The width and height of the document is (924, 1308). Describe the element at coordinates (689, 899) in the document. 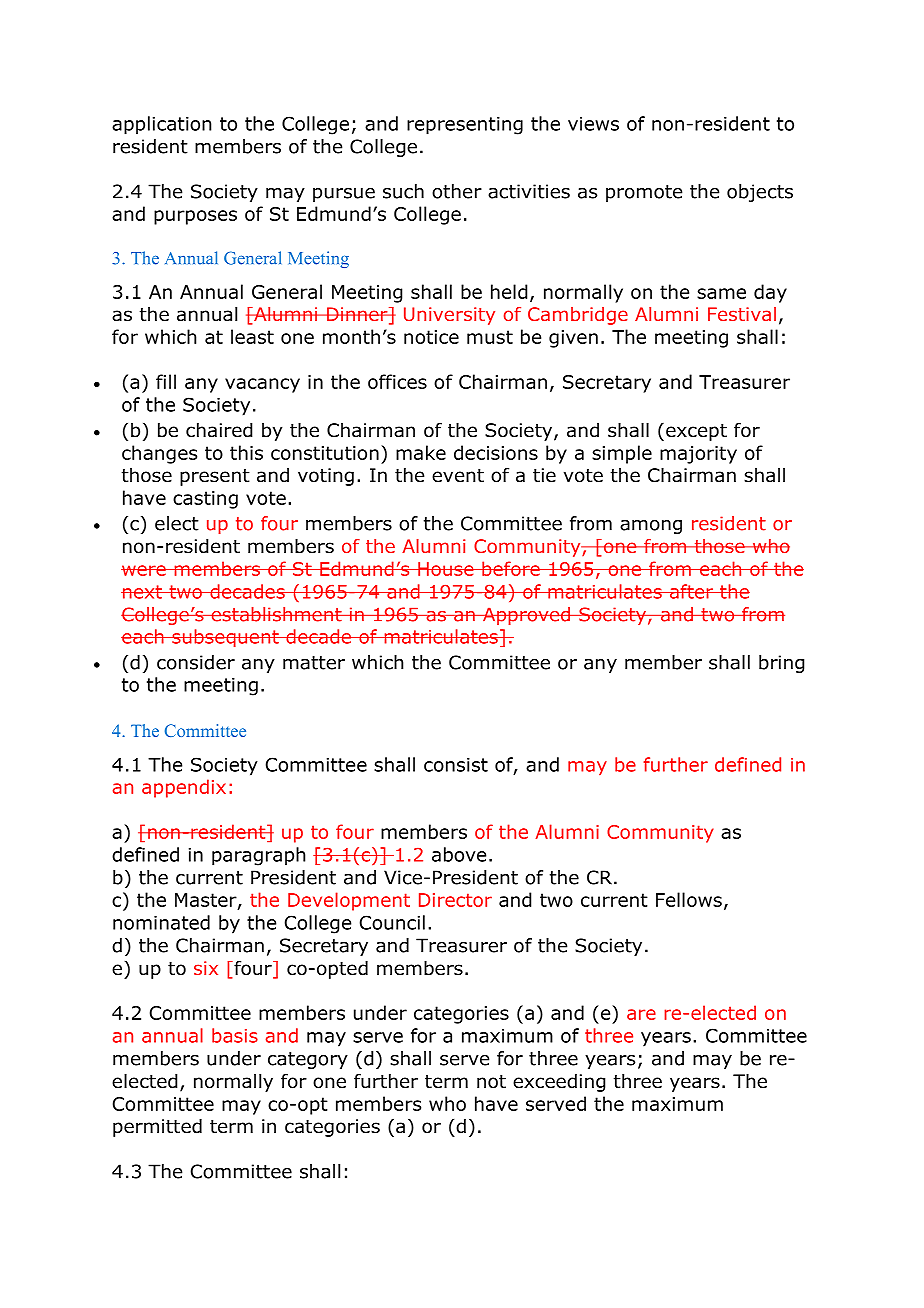

I see `Fellows` at that location.
